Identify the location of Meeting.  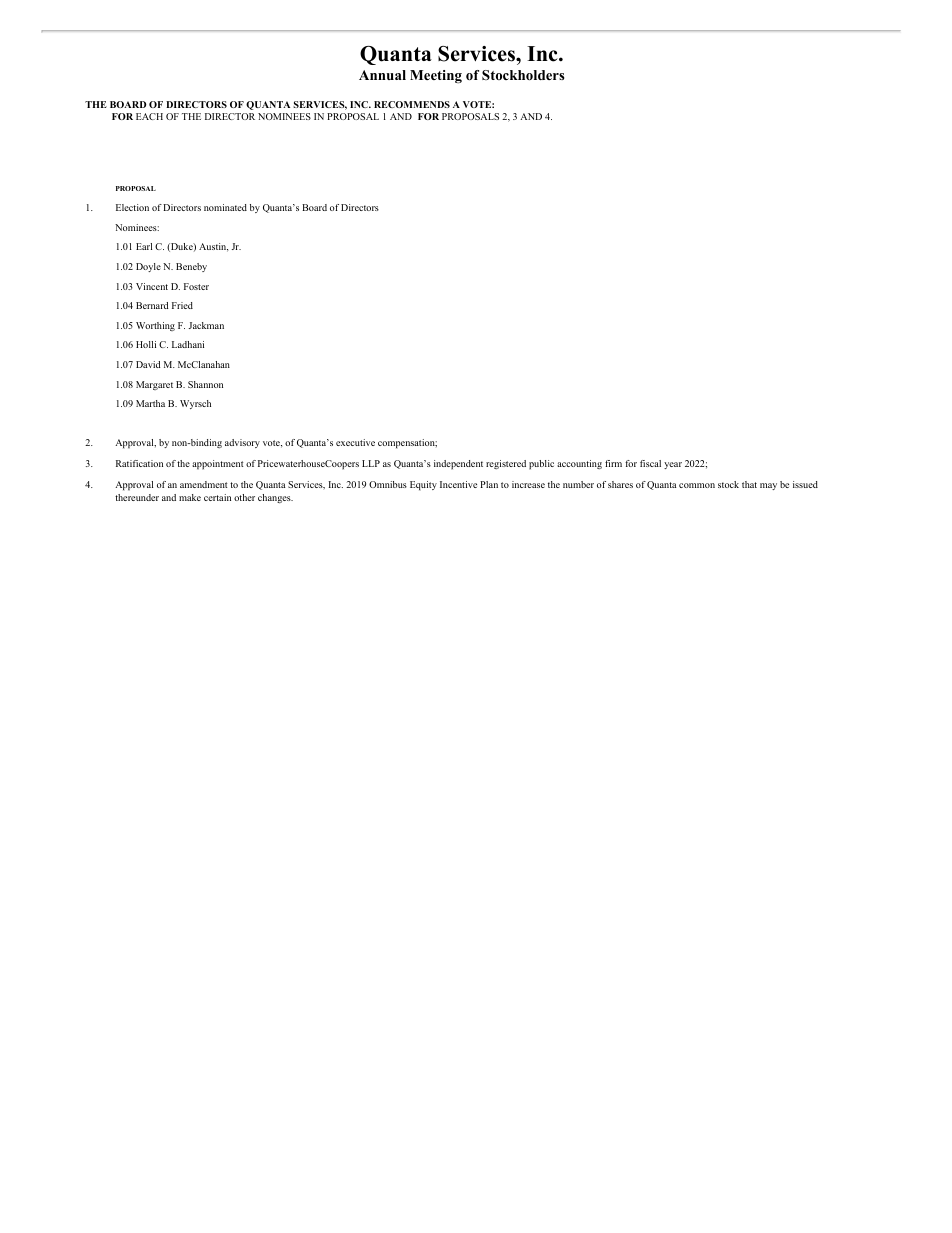
(436, 77).
